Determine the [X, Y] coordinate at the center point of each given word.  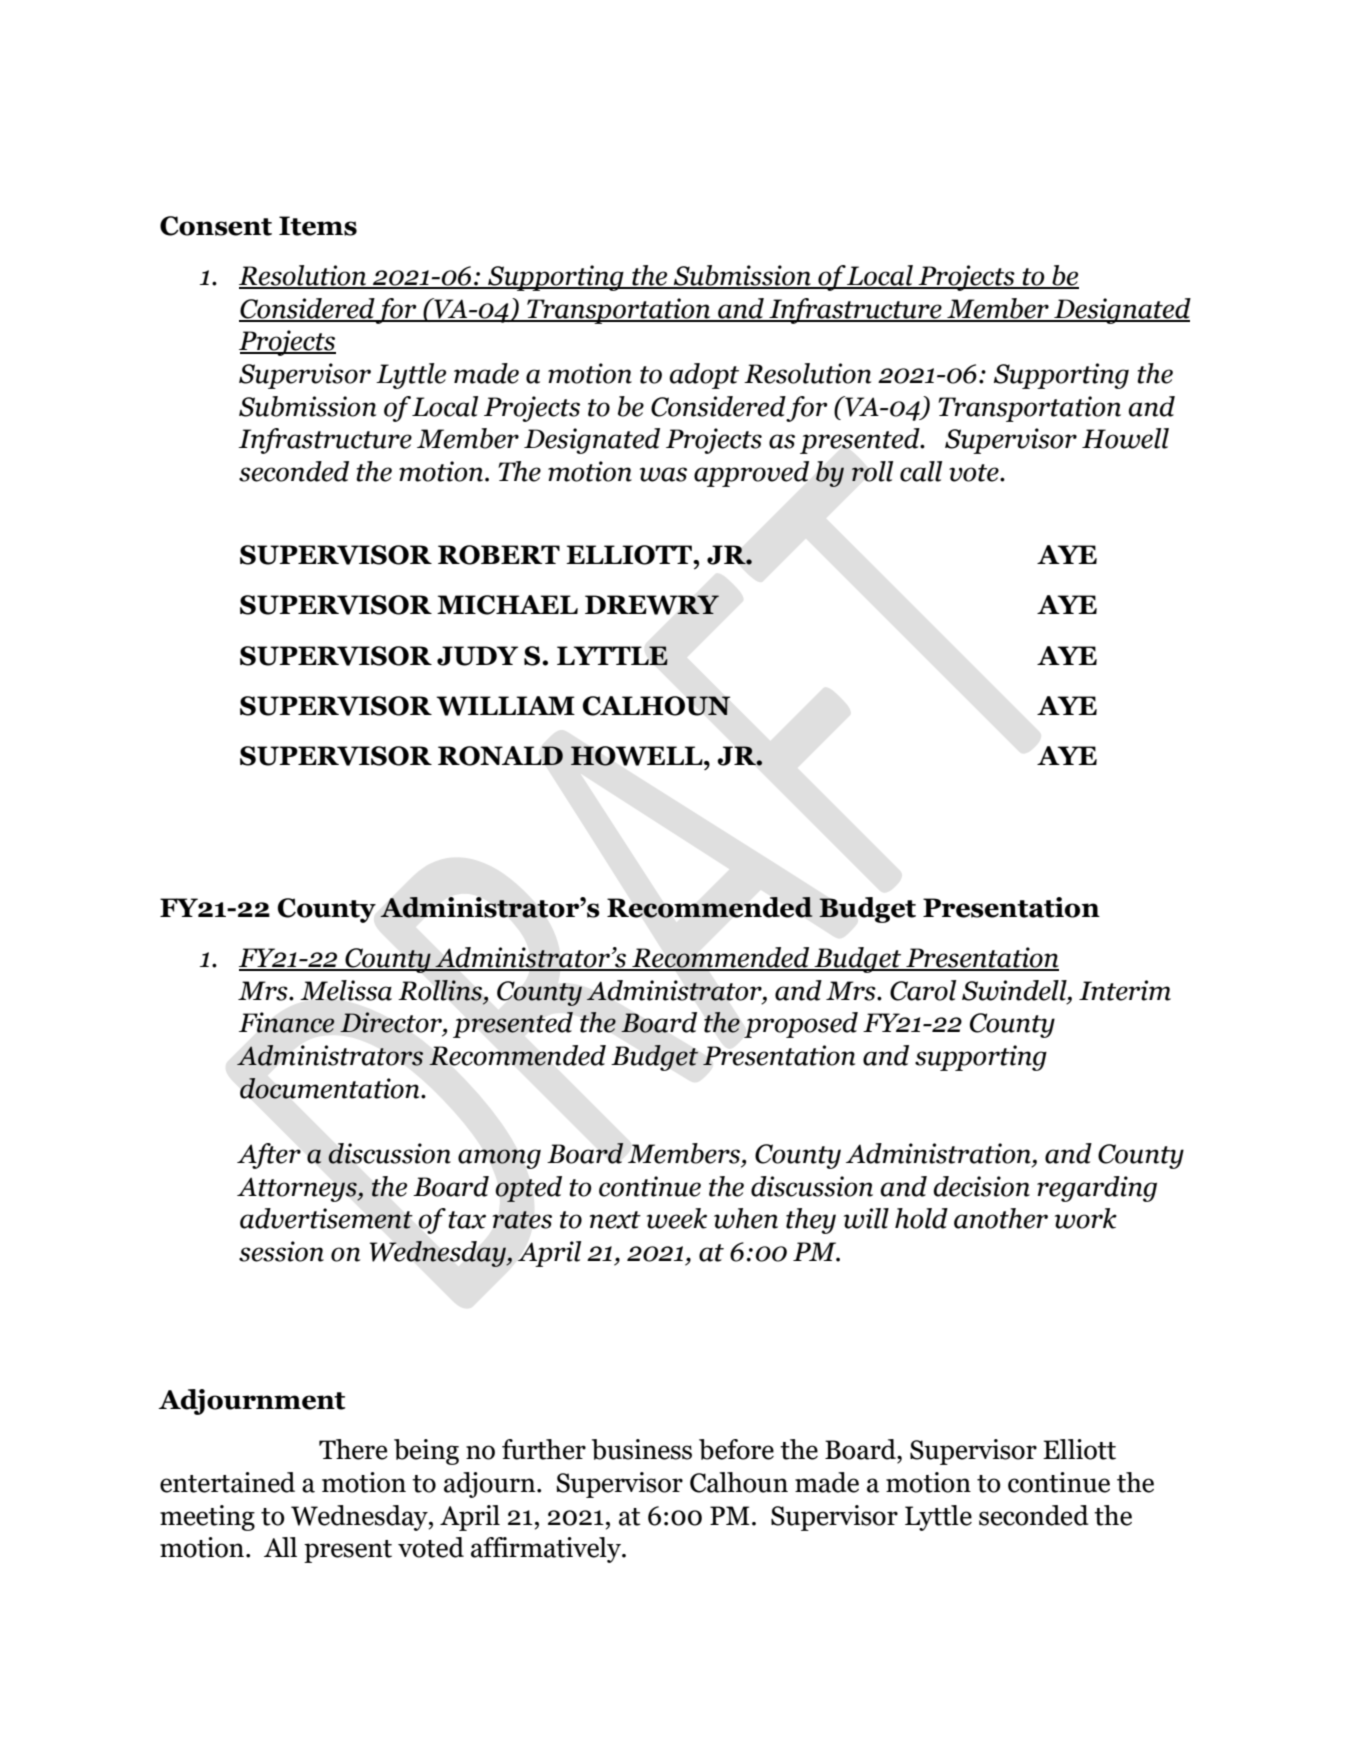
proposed [801, 1025]
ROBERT [499, 555]
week [677, 1218]
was [663, 474]
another [1001, 1218]
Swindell [1015, 990]
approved [751, 474]
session [281, 1251]
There [353, 1449]
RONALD [500, 756]
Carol [923, 990]
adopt [704, 376]
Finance [286, 1022]
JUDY [477, 656]
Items [318, 226]
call [921, 471]
